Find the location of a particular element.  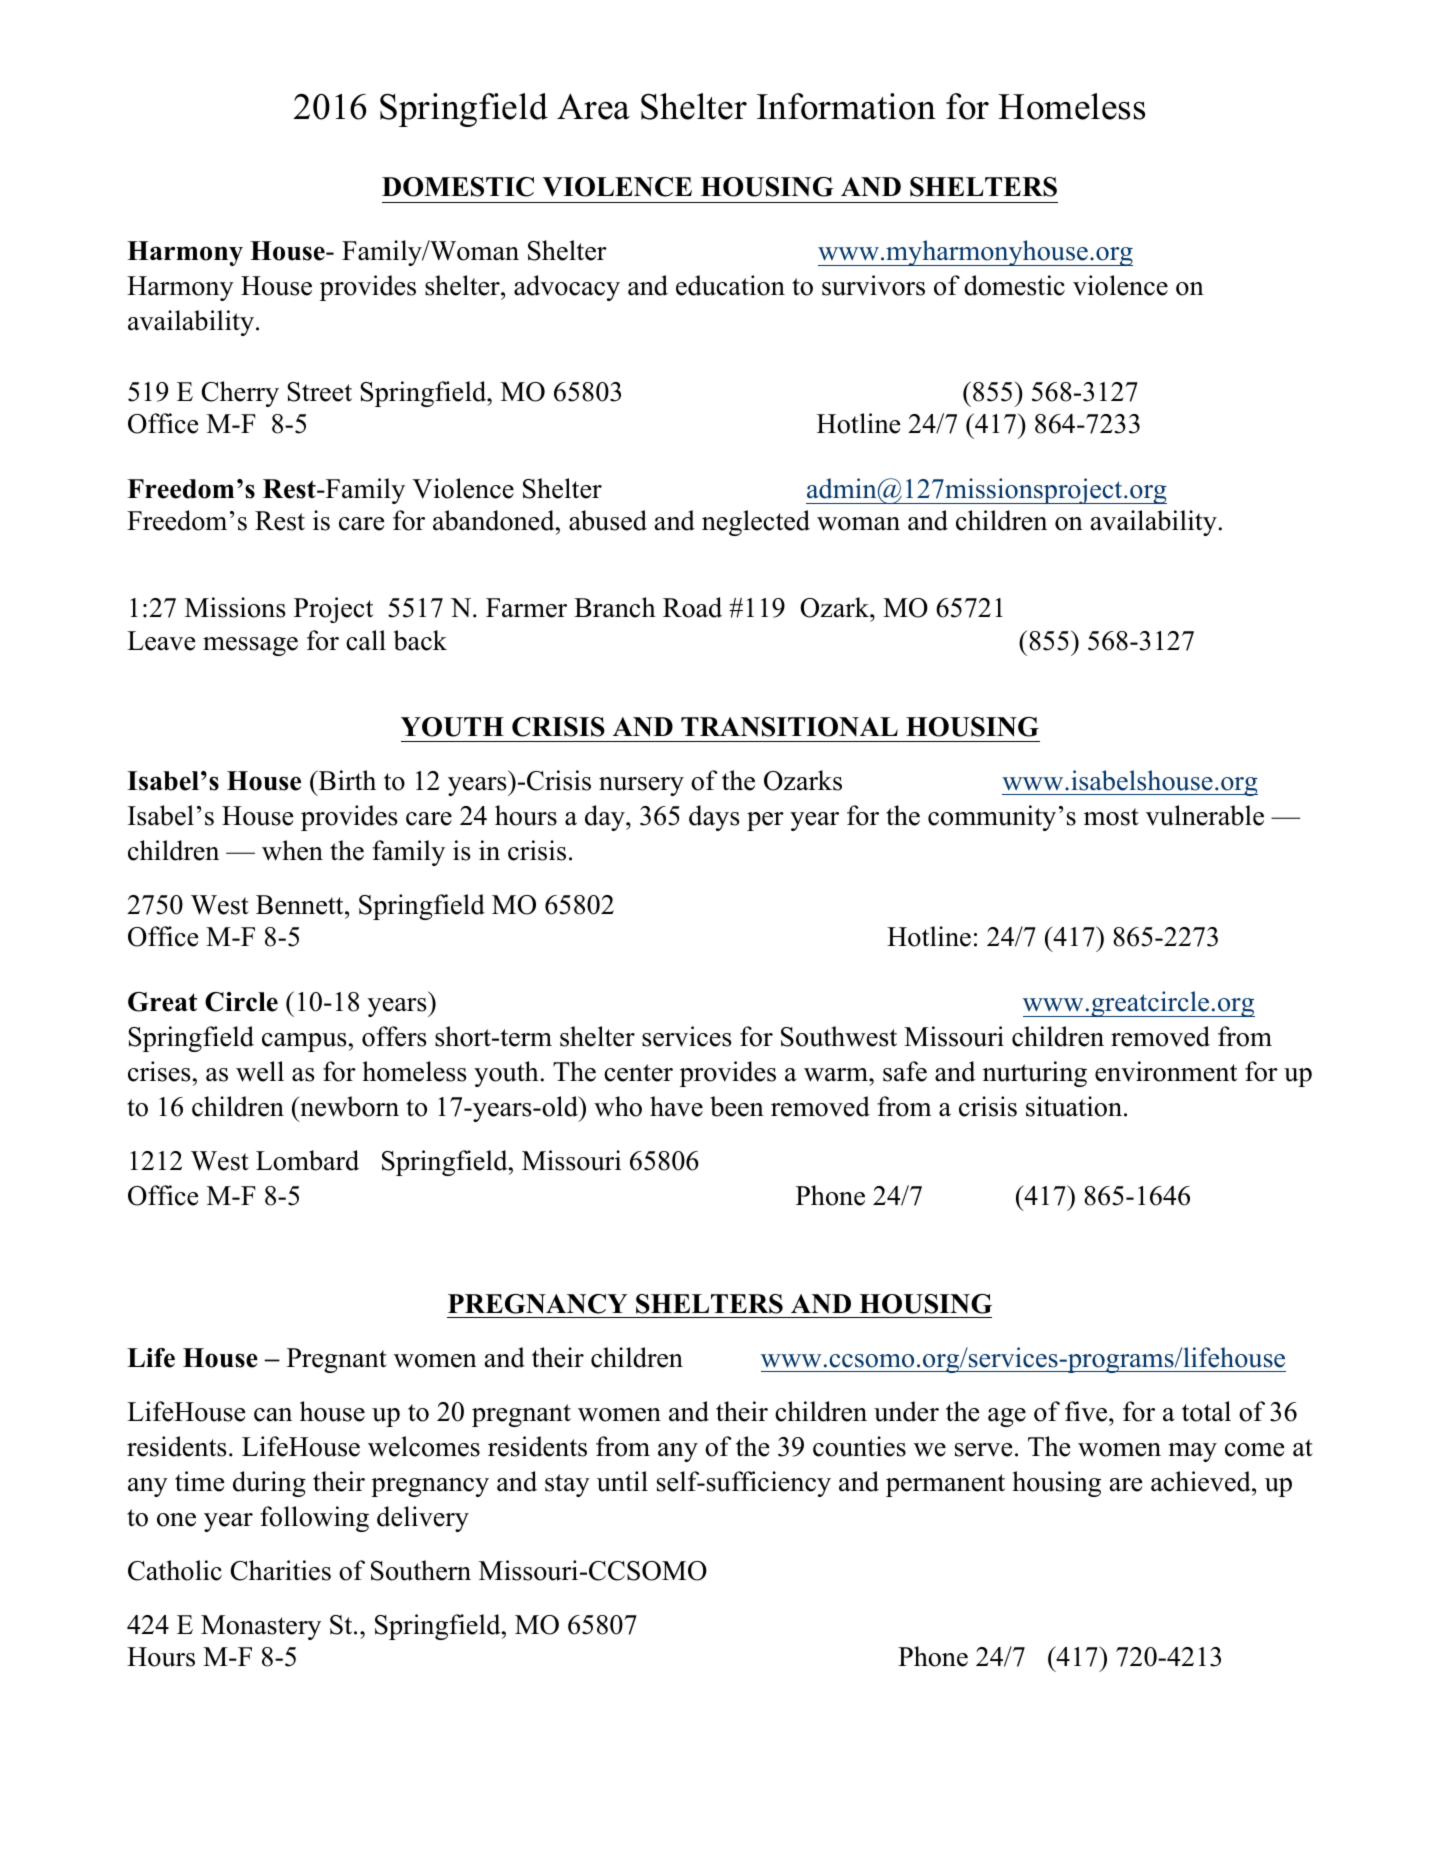

achieved is located at coordinates (1202, 1481).
